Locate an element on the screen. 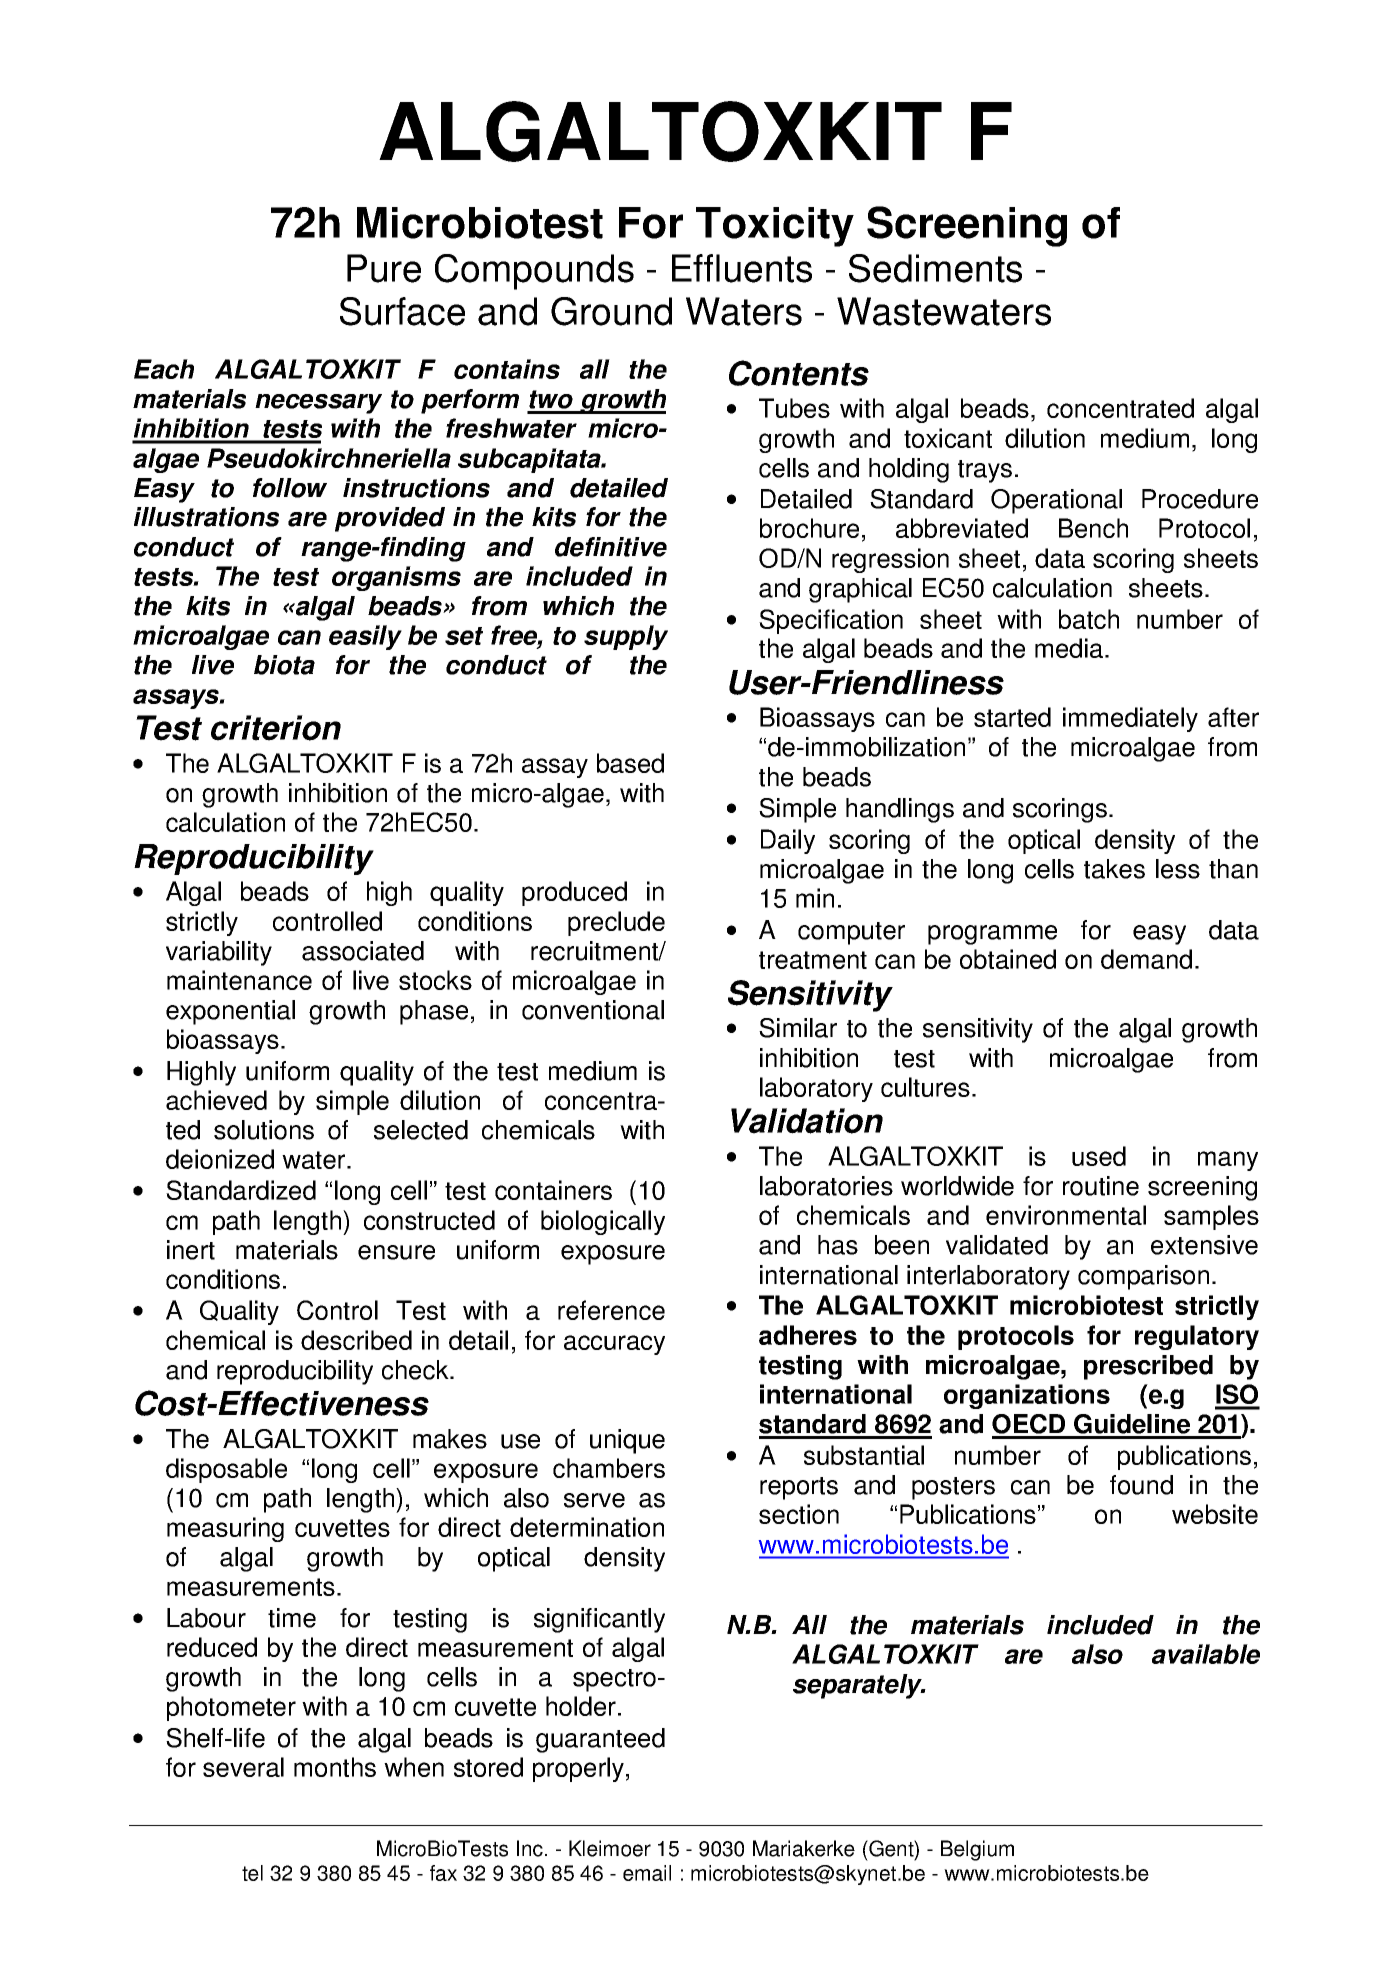 The width and height of the screenshot is (1391, 1968). months is located at coordinates (335, 1767).
